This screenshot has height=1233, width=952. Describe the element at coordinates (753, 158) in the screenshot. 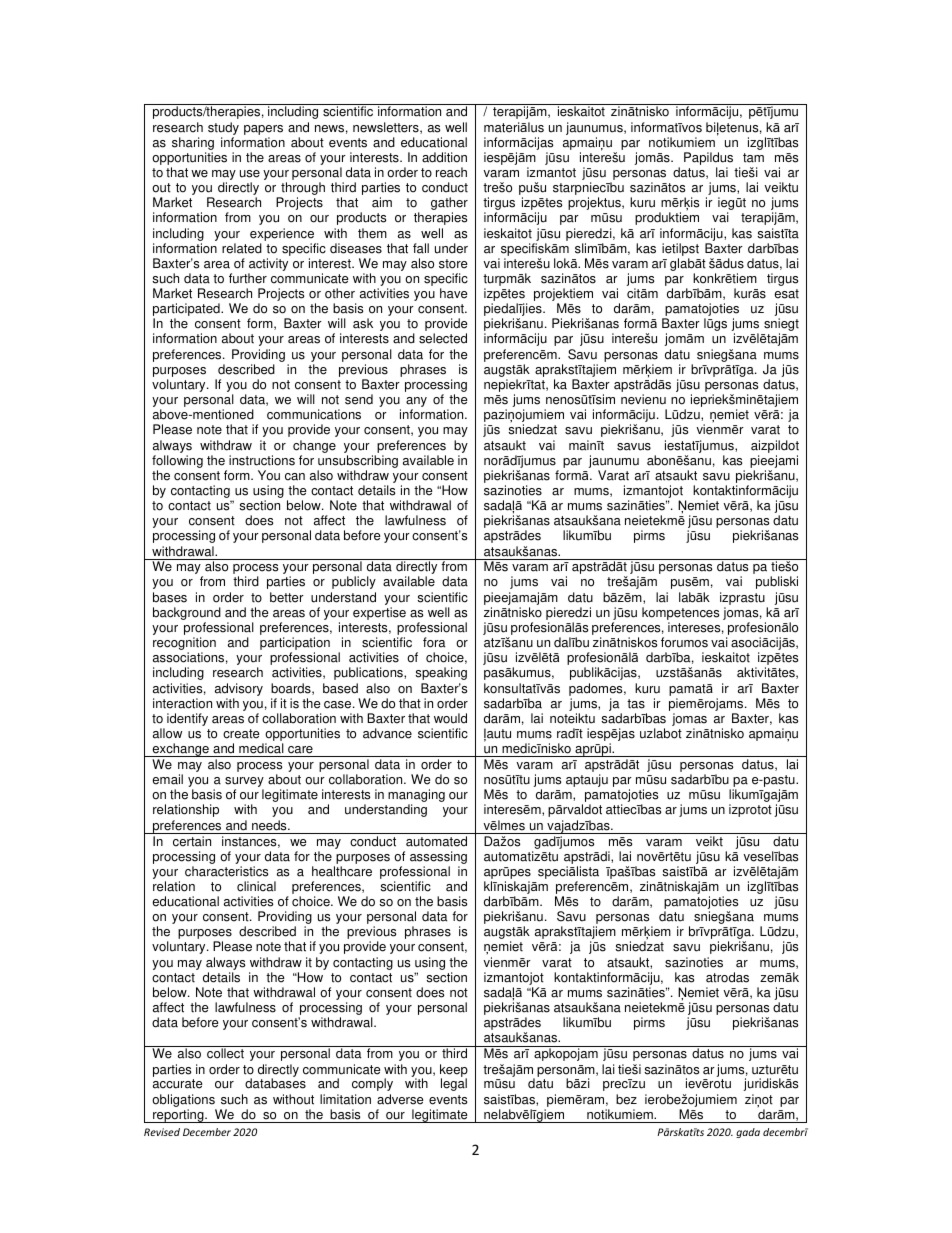

I see `tam` at that location.
